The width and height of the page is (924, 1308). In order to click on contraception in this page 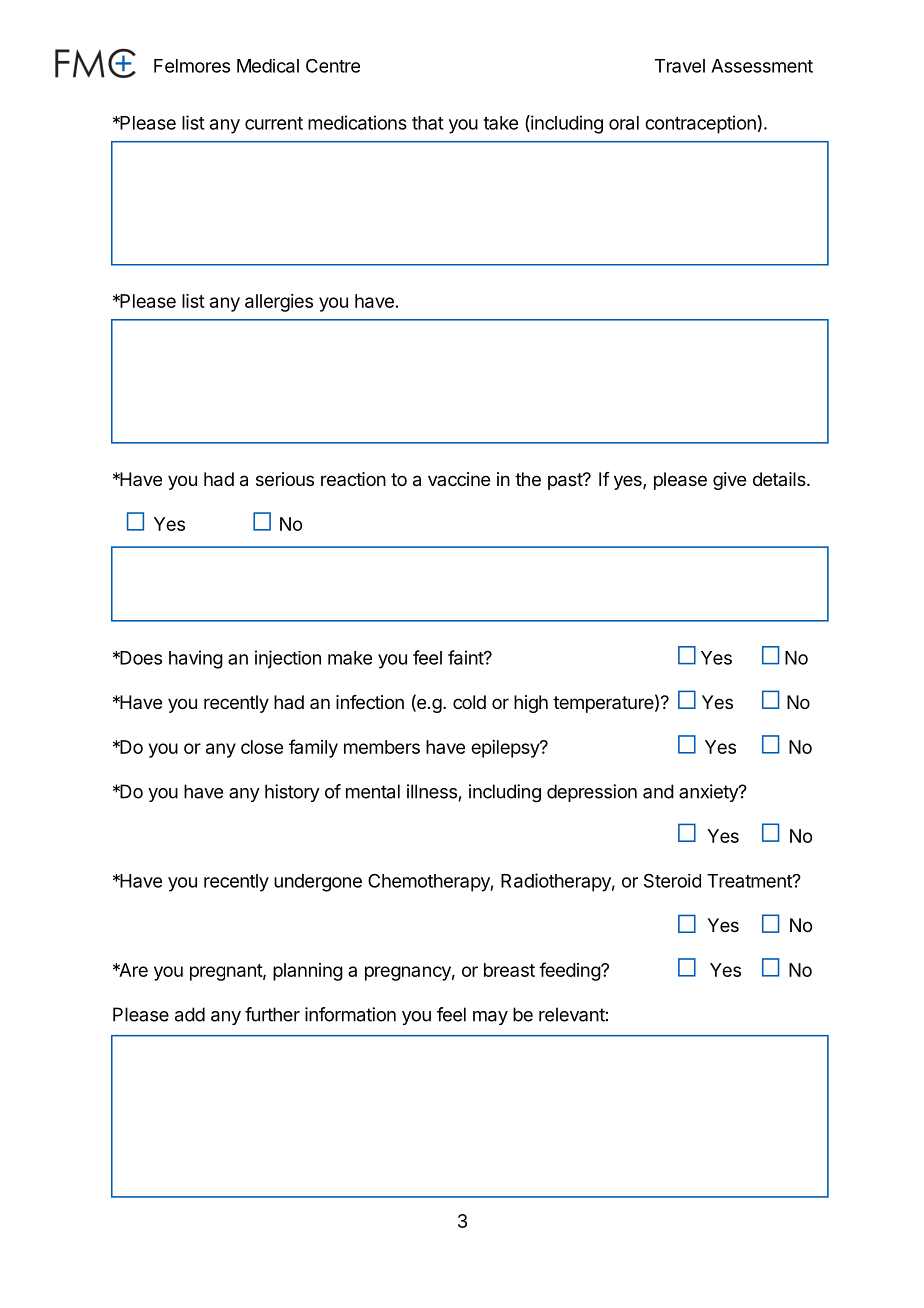, I will do `click(700, 124)`.
